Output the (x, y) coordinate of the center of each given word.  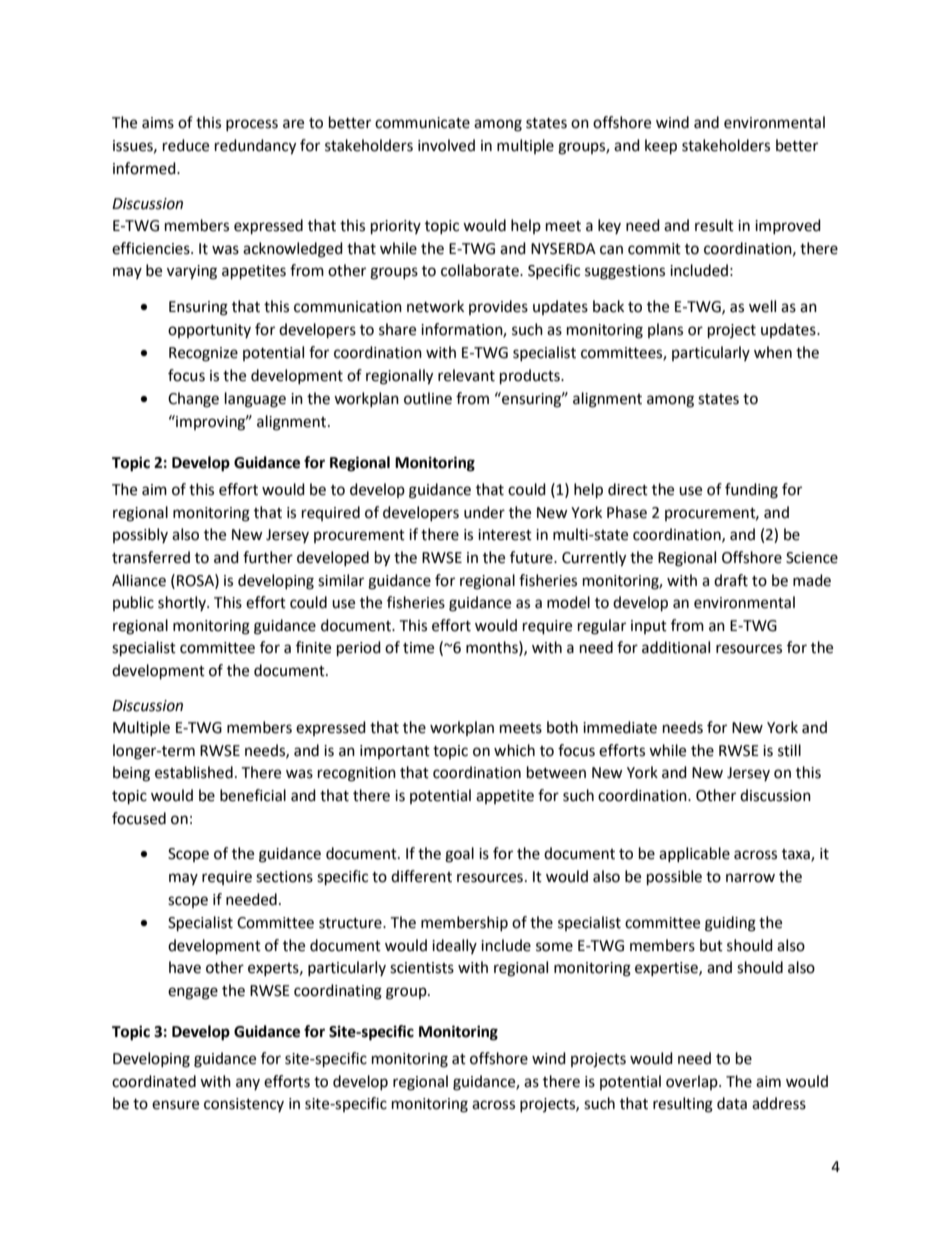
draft (731, 580)
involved (446, 145)
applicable (694, 854)
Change (193, 400)
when (773, 352)
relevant (466, 375)
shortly (183, 603)
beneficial (253, 795)
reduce (186, 145)
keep (661, 147)
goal (459, 855)
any (248, 1084)
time (418, 648)
